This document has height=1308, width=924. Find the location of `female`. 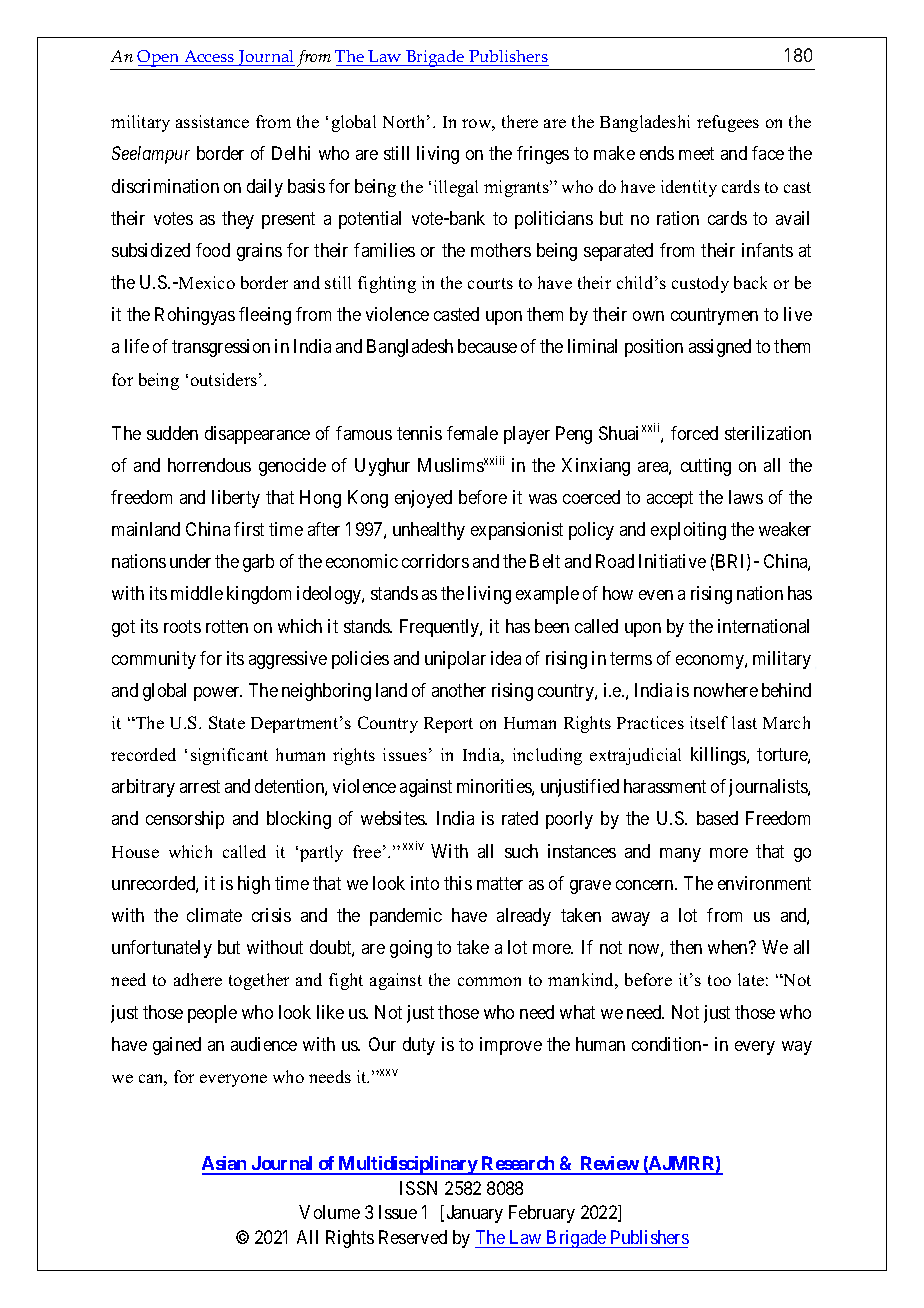

female is located at coordinates (472, 433).
